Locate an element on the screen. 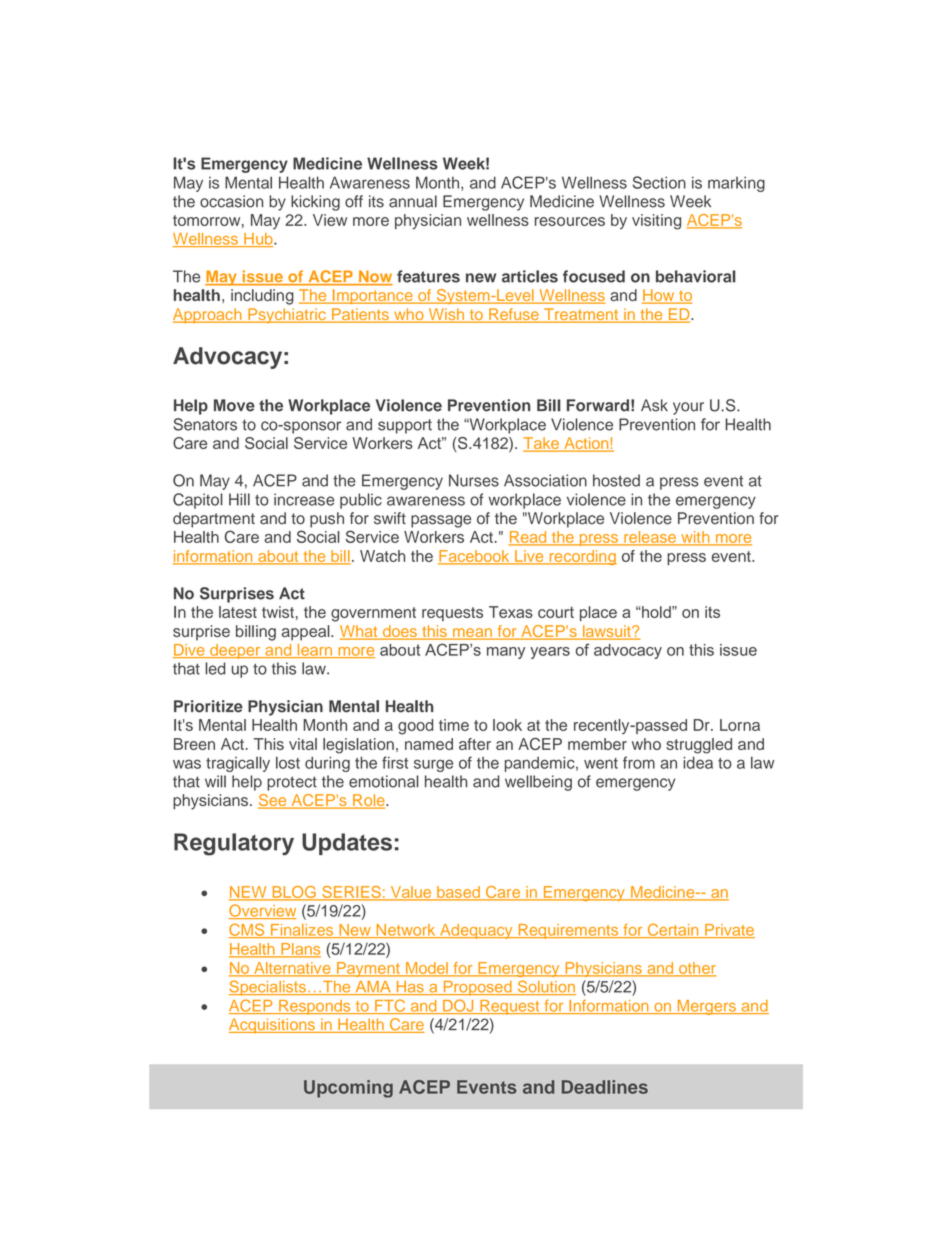  occasion is located at coordinates (231, 201).
